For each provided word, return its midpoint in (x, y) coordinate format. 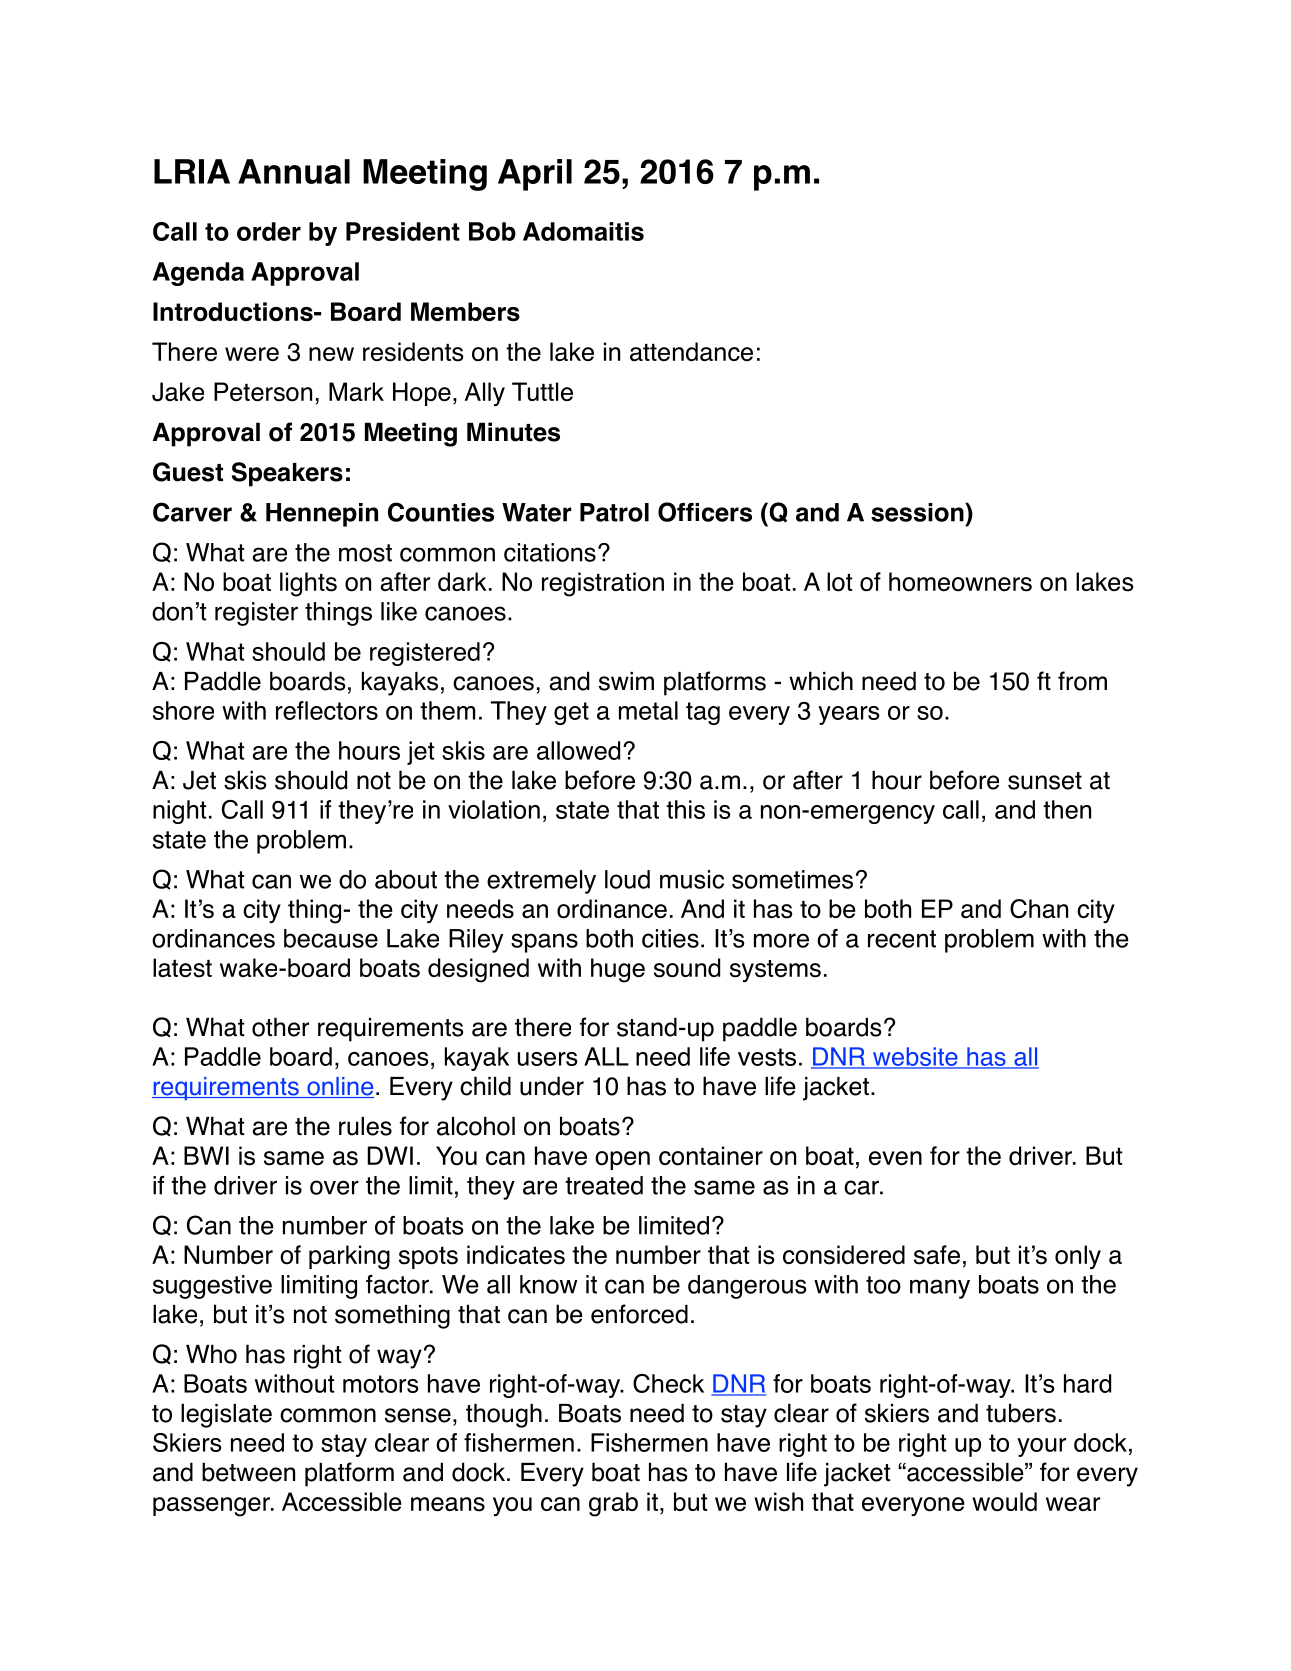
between (248, 1472)
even (895, 1158)
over (334, 1187)
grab (613, 1504)
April (535, 175)
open (622, 1160)
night (179, 812)
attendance (691, 352)
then (1067, 809)
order (269, 231)
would (1004, 1502)
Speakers (287, 474)
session (918, 512)
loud (627, 879)
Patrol (614, 512)
